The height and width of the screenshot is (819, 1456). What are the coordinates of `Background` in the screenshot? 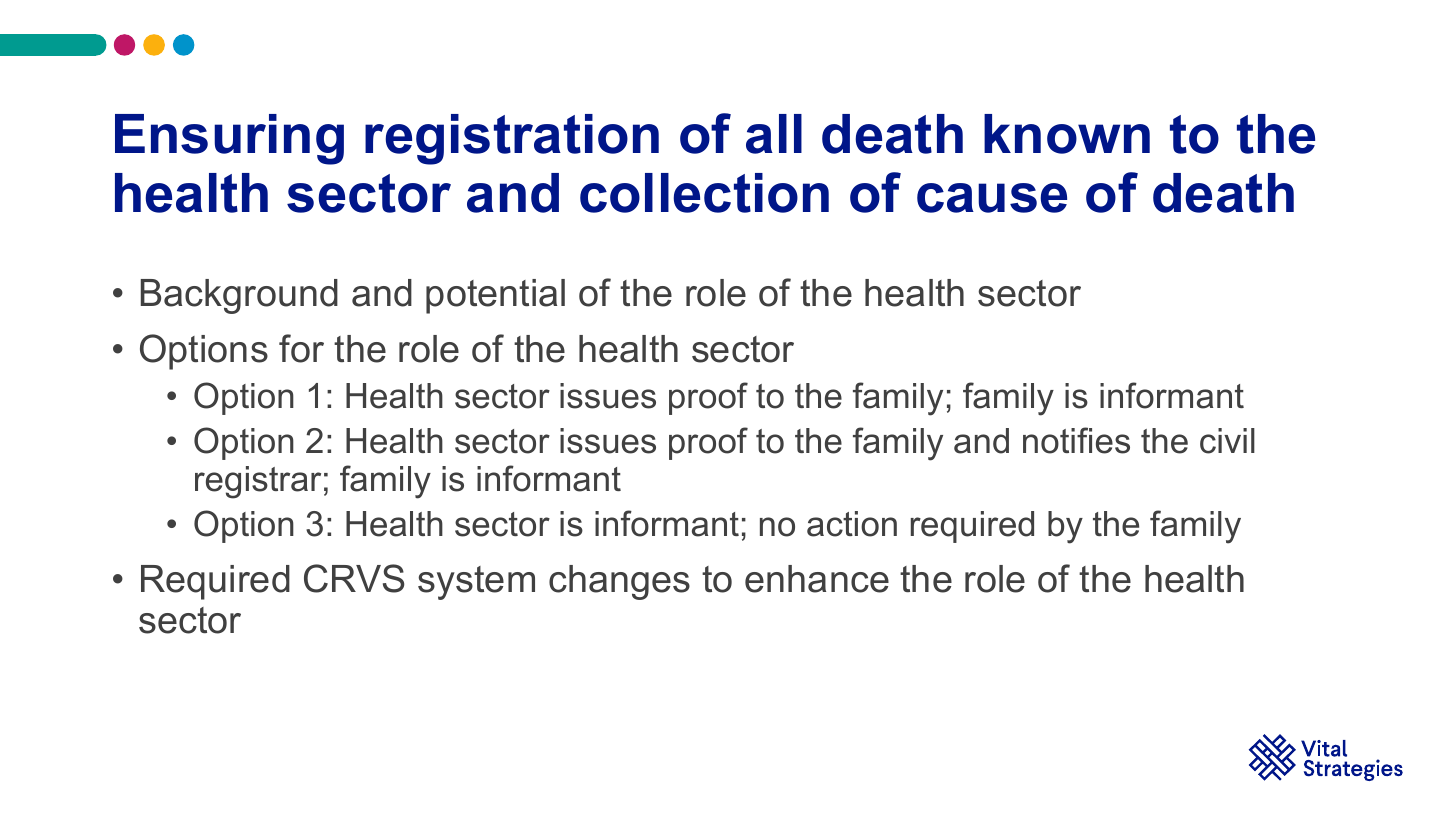 It's located at (239, 296).
